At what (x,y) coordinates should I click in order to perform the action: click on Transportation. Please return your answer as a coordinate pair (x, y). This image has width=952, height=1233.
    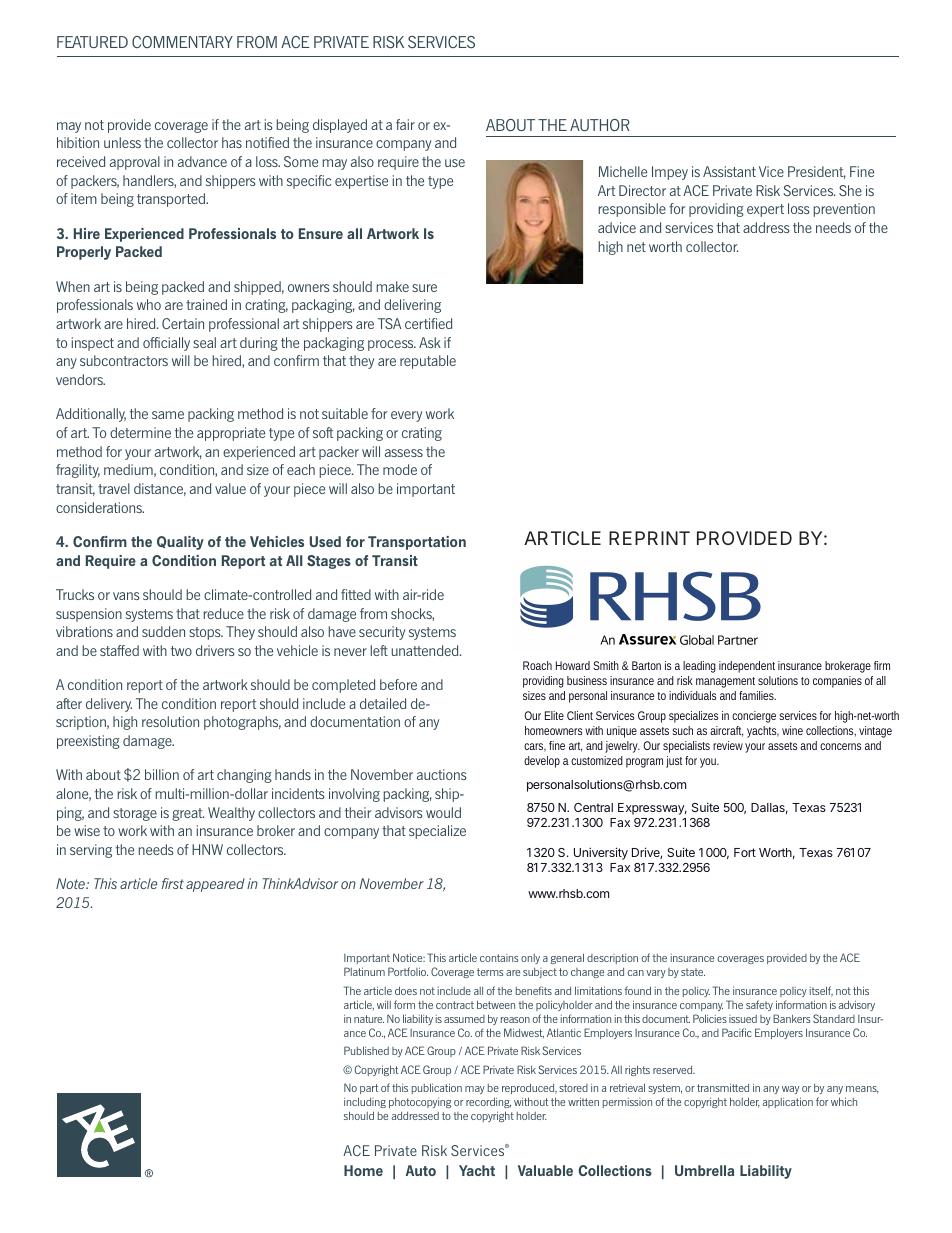
    Looking at the image, I should click on (417, 543).
